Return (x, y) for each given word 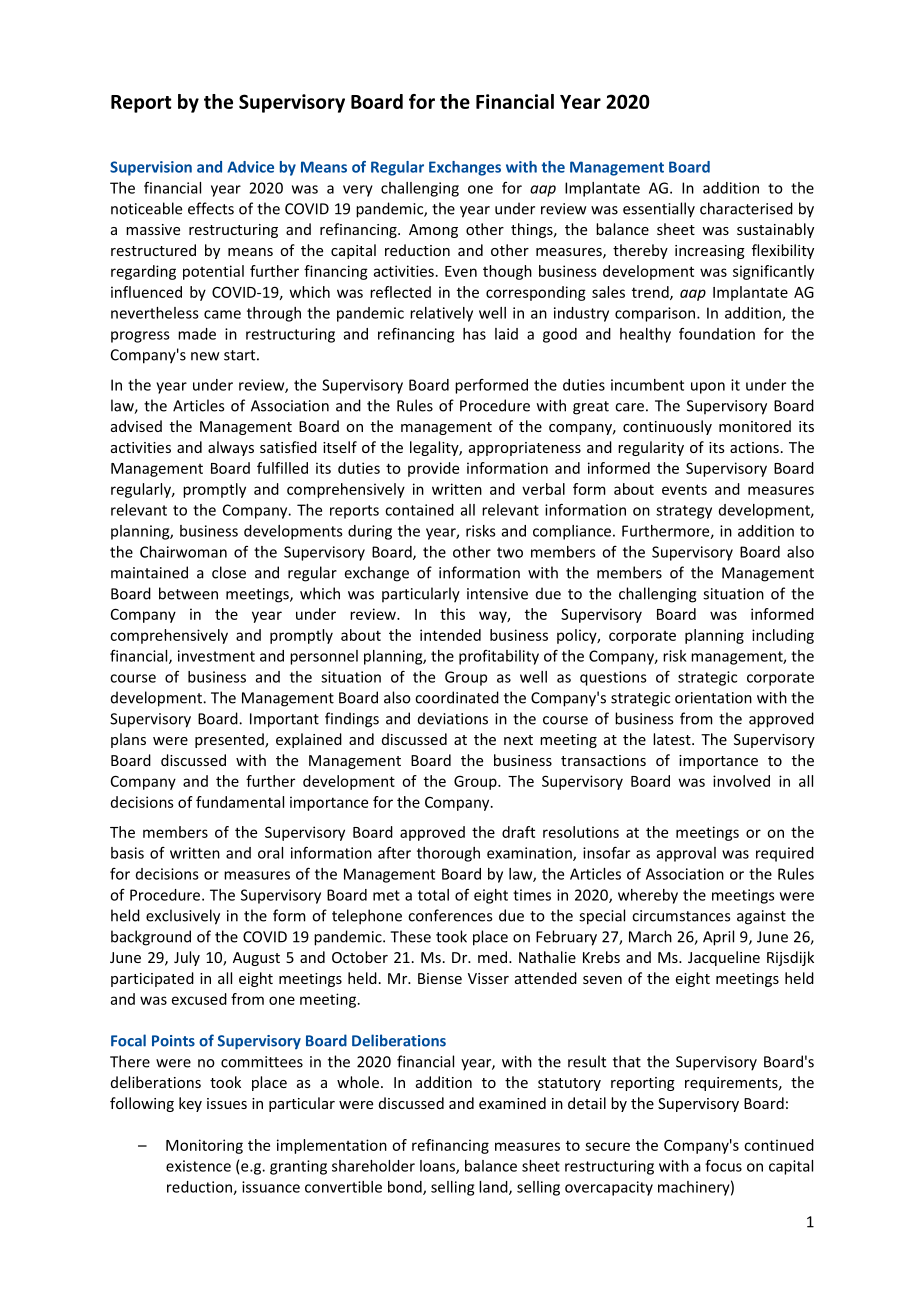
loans (438, 1167)
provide (433, 469)
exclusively (183, 917)
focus (723, 1165)
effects (211, 208)
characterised (746, 208)
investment (216, 656)
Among (433, 231)
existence (198, 1166)
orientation (713, 698)
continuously (667, 427)
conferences (450, 915)
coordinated (457, 697)
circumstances (681, 916)
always (231, 448)
